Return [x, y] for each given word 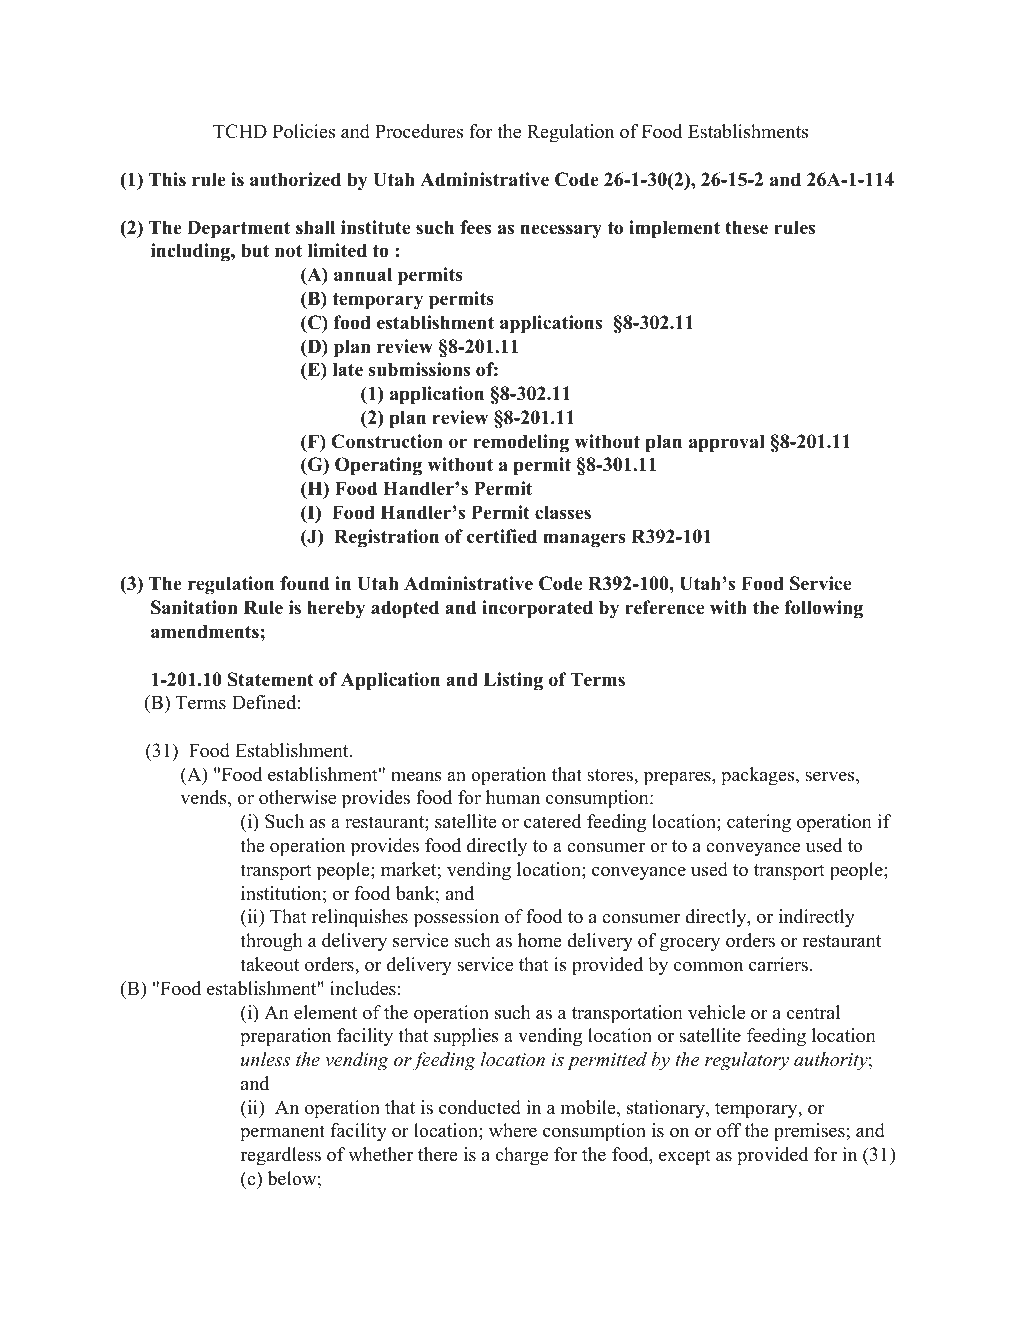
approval [727, 443]
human [513, 797]
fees [475, 227]
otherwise [297, 797]
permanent [282, 1133]
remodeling [521, 443]
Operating [378, 466]
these [746, 227]
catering [759, 823]
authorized [295, 179]
